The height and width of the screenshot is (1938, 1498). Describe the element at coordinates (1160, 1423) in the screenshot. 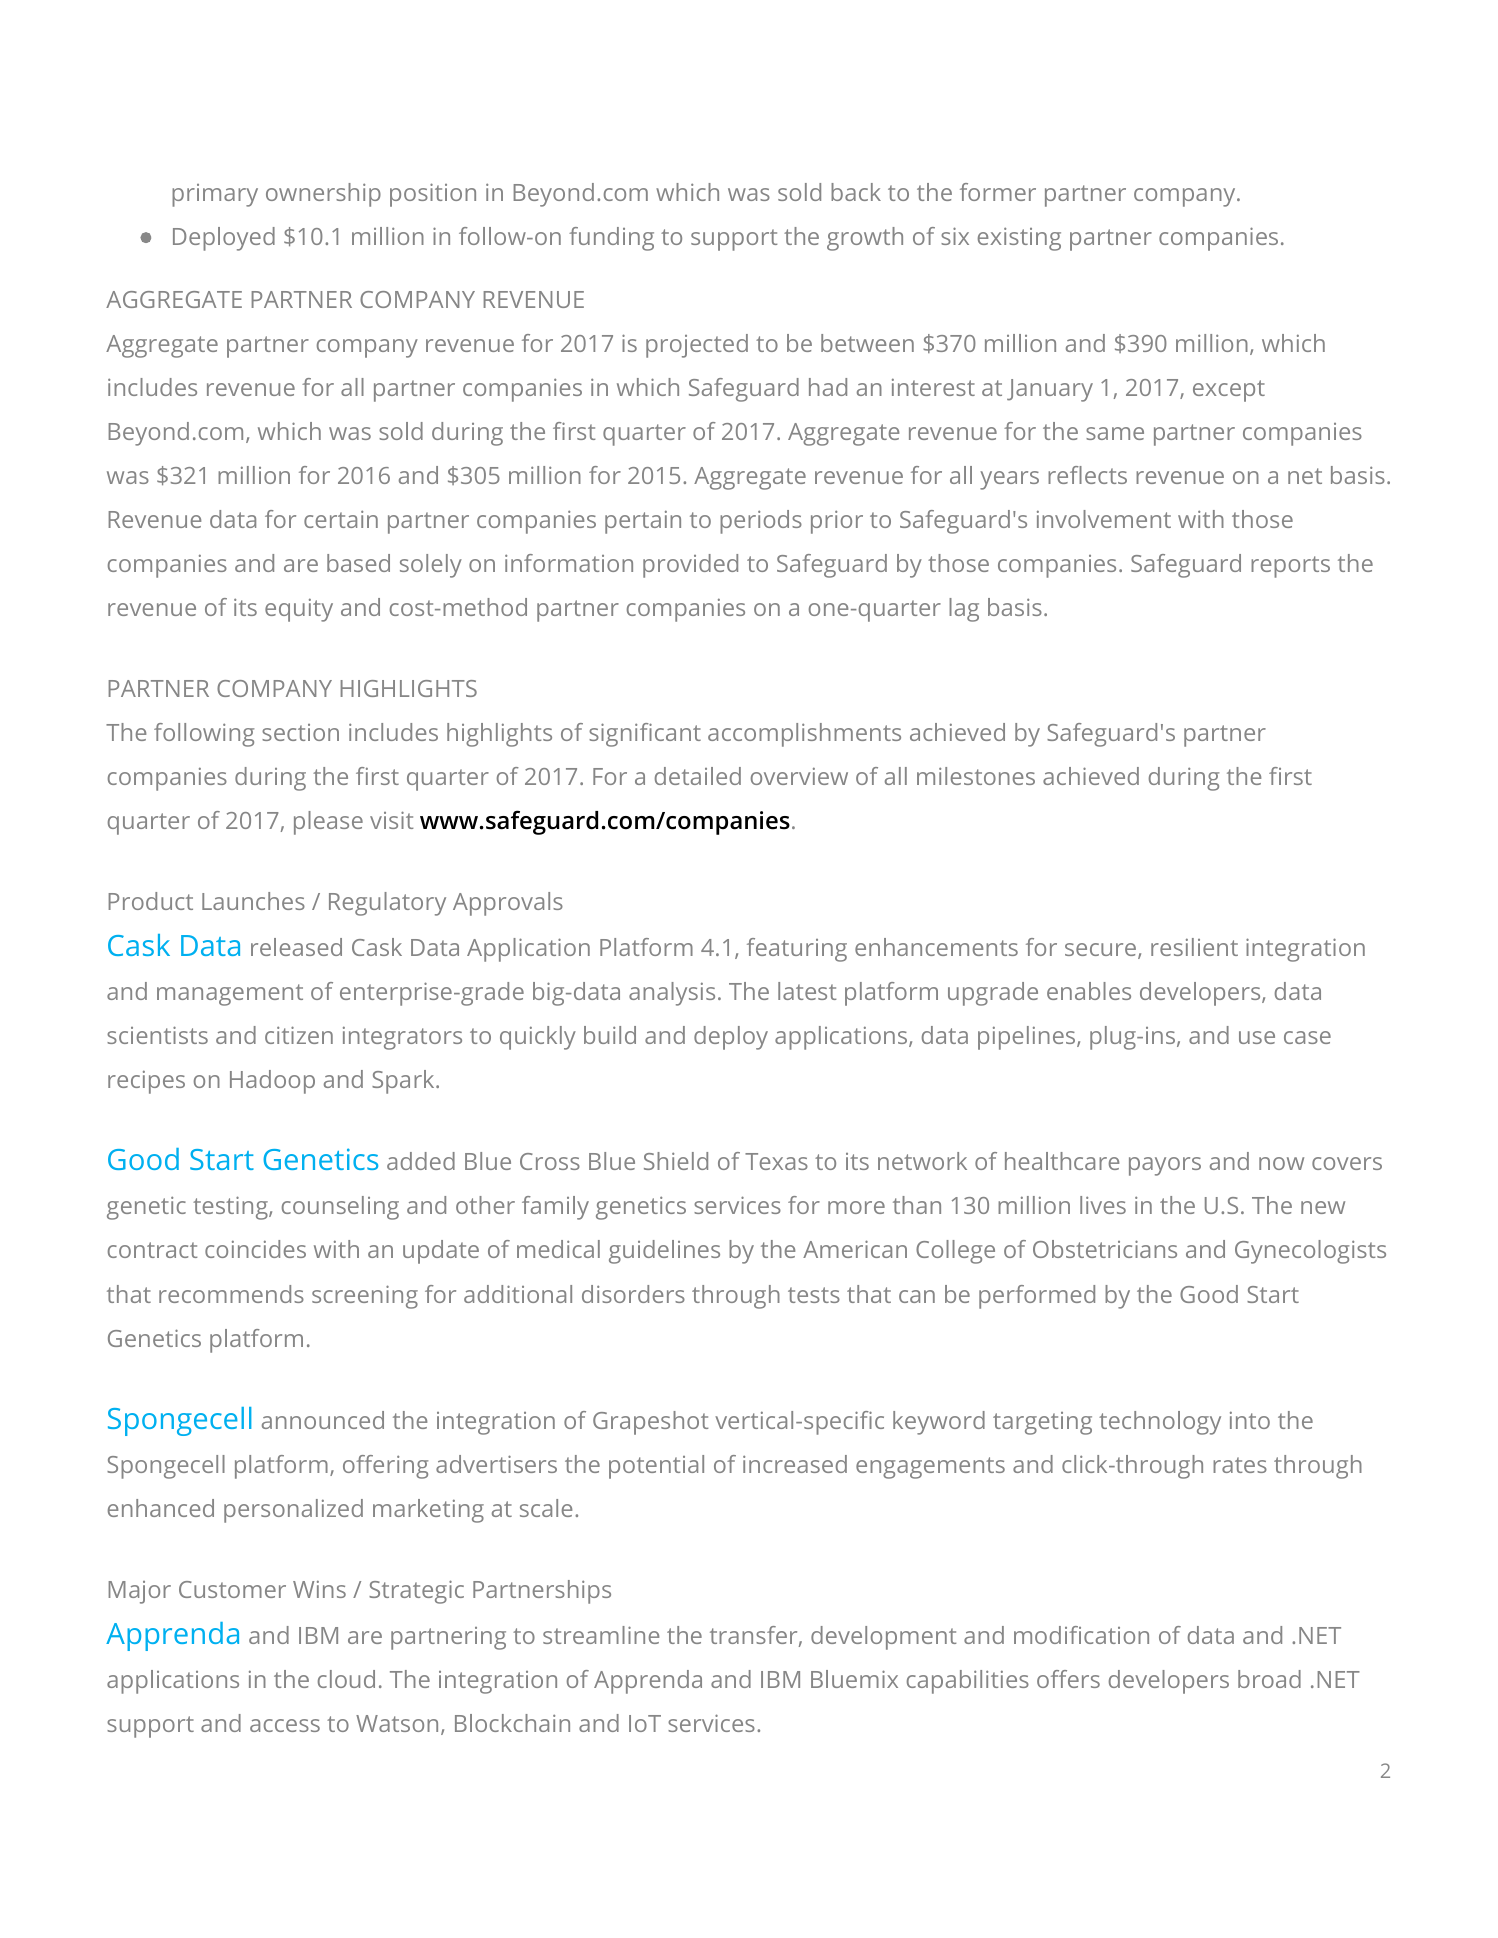

I see `technology` at that location.
